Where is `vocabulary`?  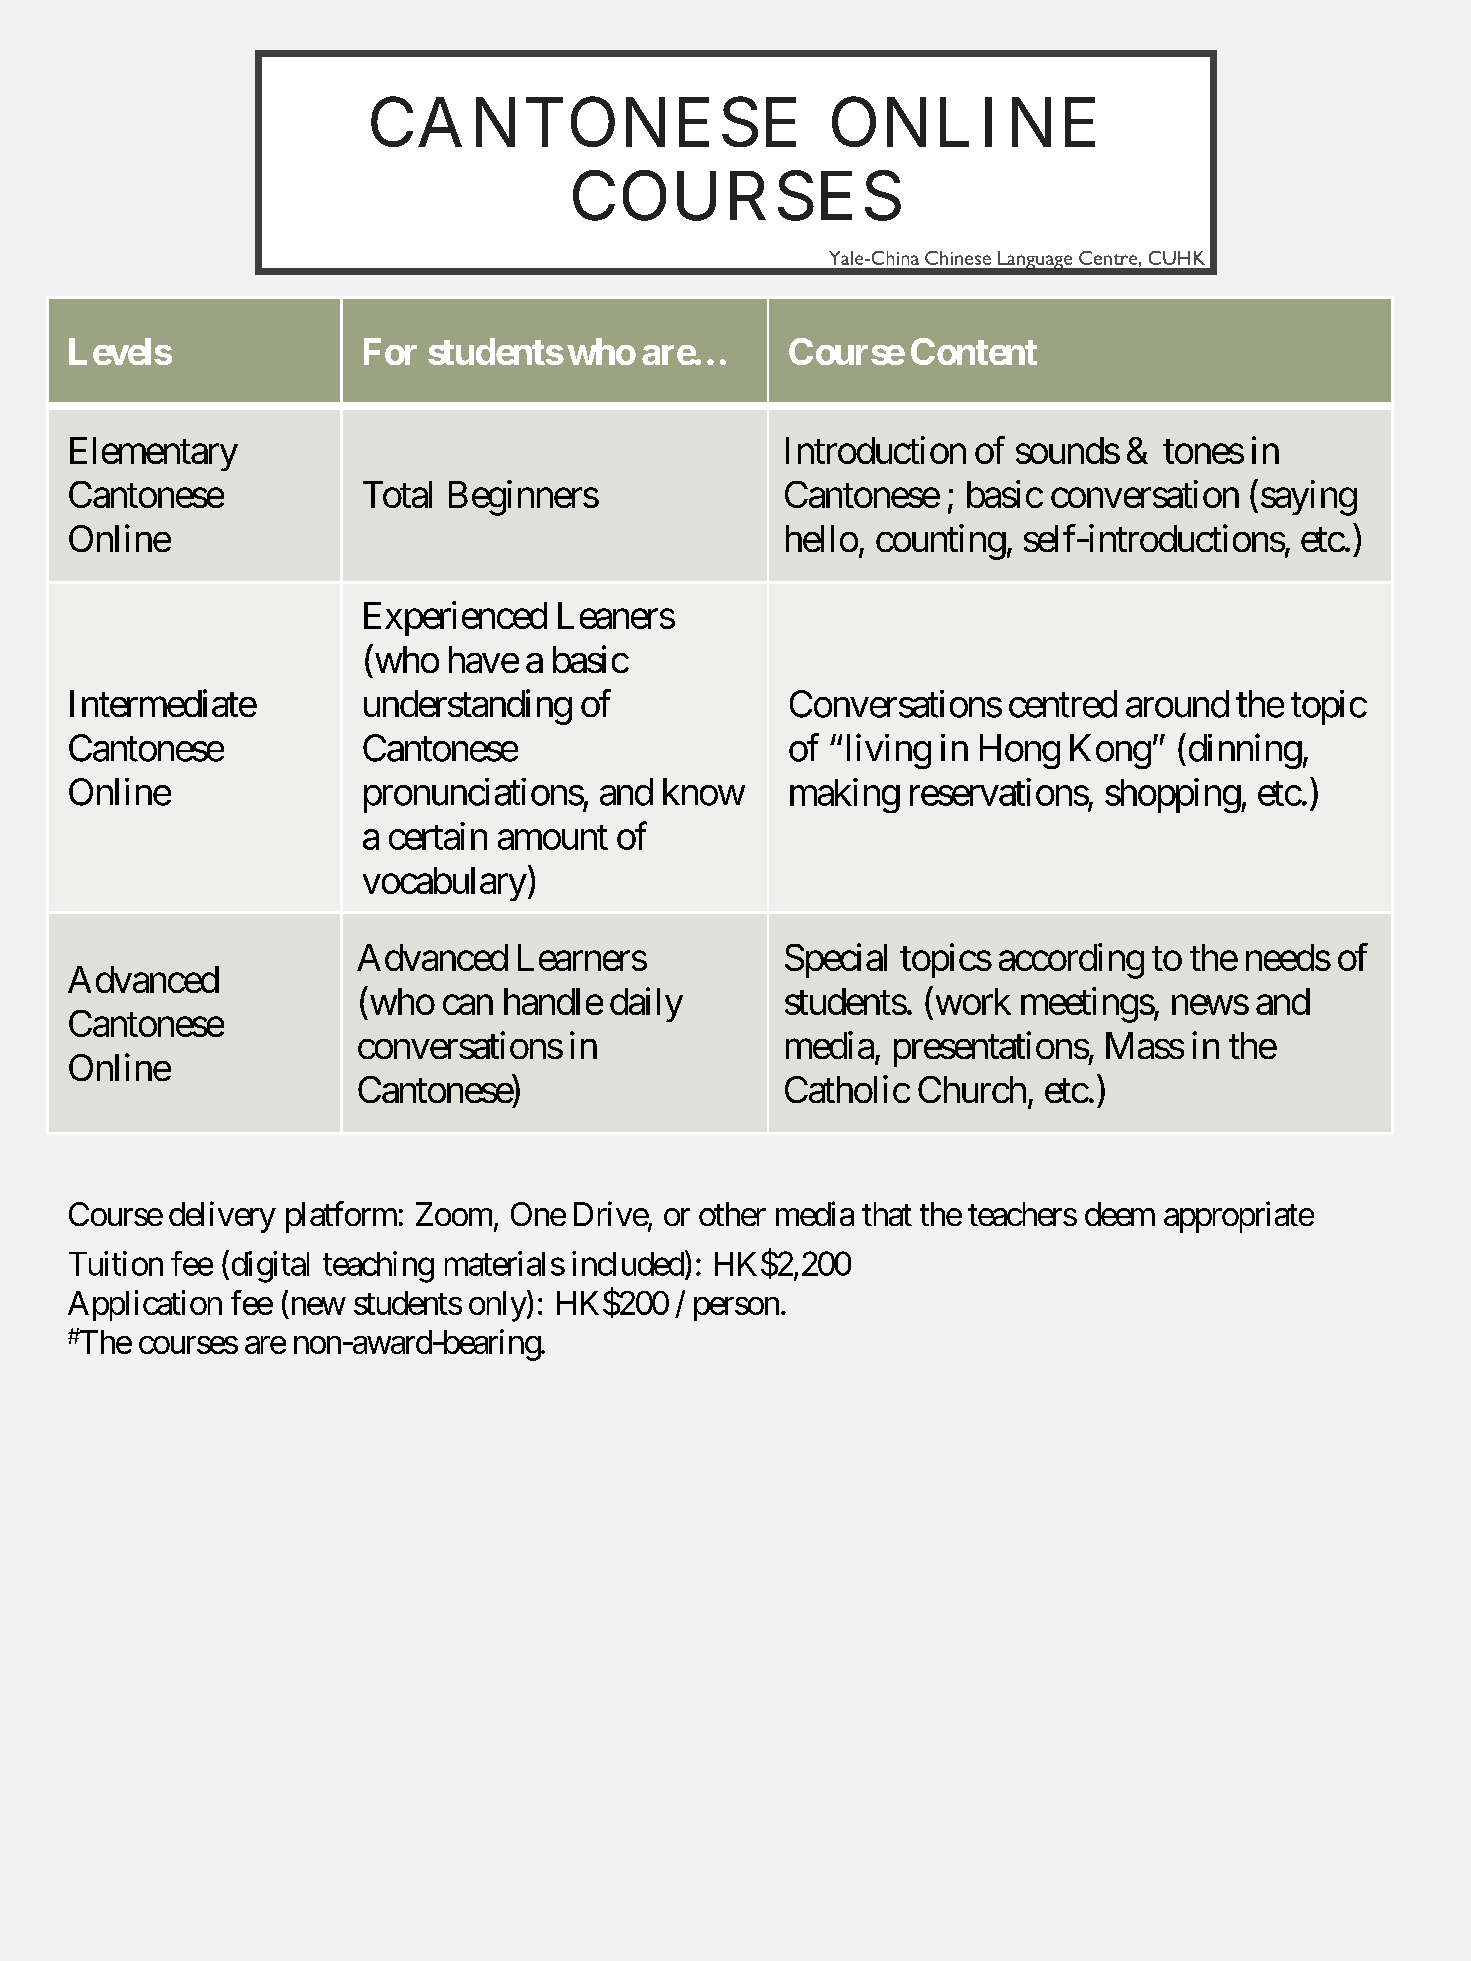
vocabulary is located at coordinates (445, 884).
